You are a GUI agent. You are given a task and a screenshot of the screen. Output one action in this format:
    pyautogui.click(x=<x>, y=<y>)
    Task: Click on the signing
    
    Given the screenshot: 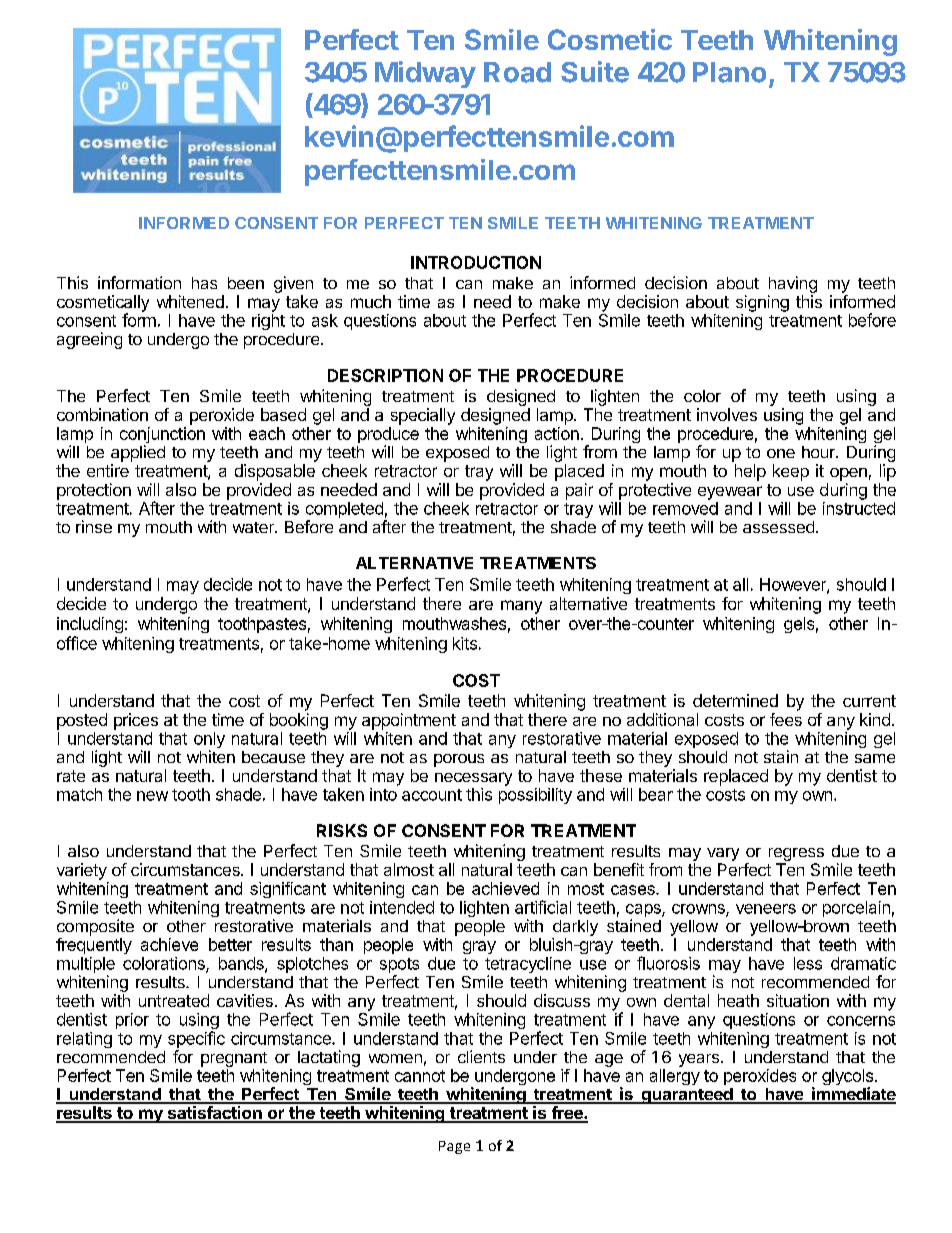 What is the action you would take?
    pyautogui.click(x=762, y=303)
